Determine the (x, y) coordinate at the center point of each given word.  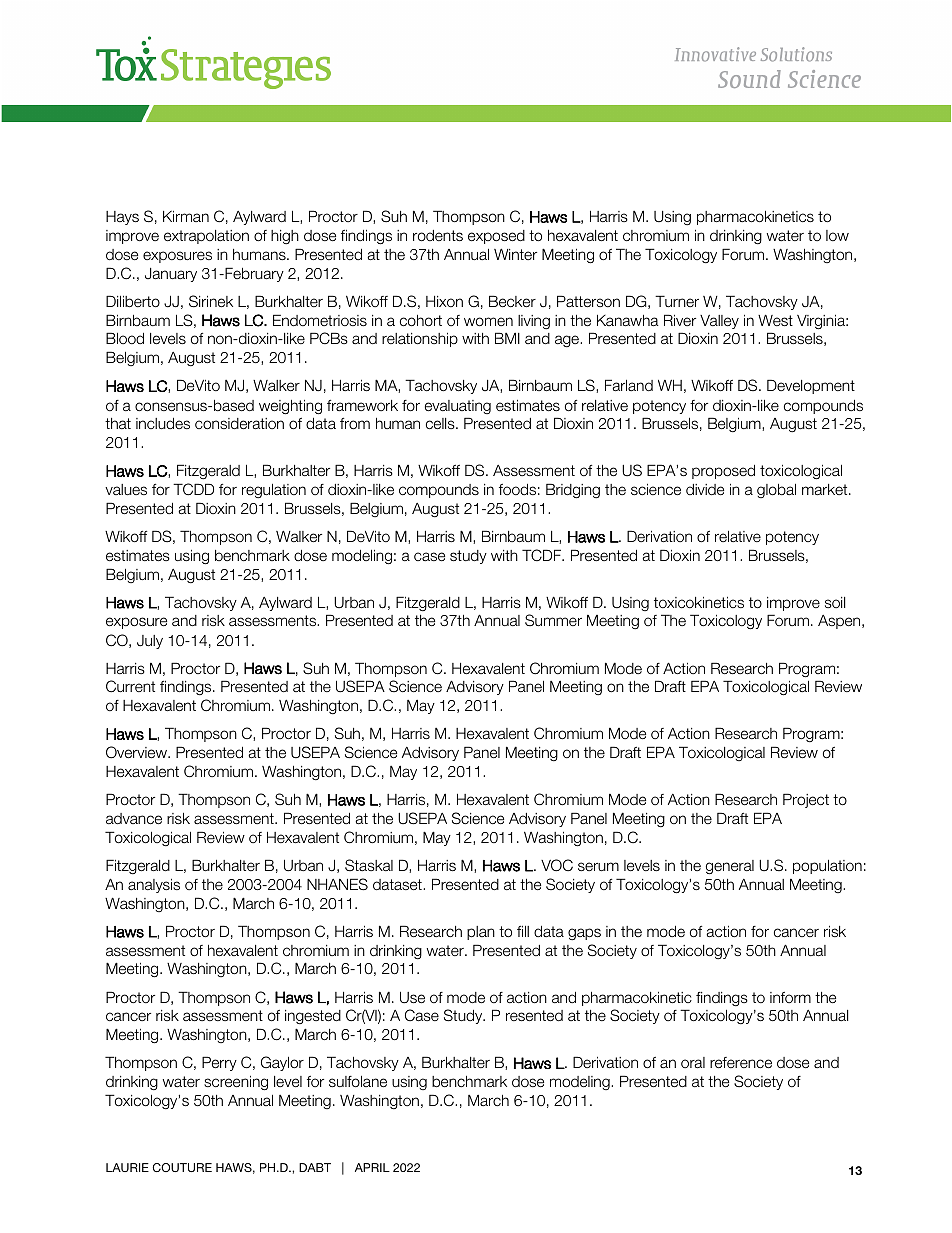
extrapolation (206, 237)
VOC (557, 865)
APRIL (372, 1167)
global (776, 491)
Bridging (573, 491)
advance (134, 818)
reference (741, 1062)
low (837, 235)
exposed (496, 237)
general (730, 867)
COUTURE (182, 1167)
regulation (274, 491)
